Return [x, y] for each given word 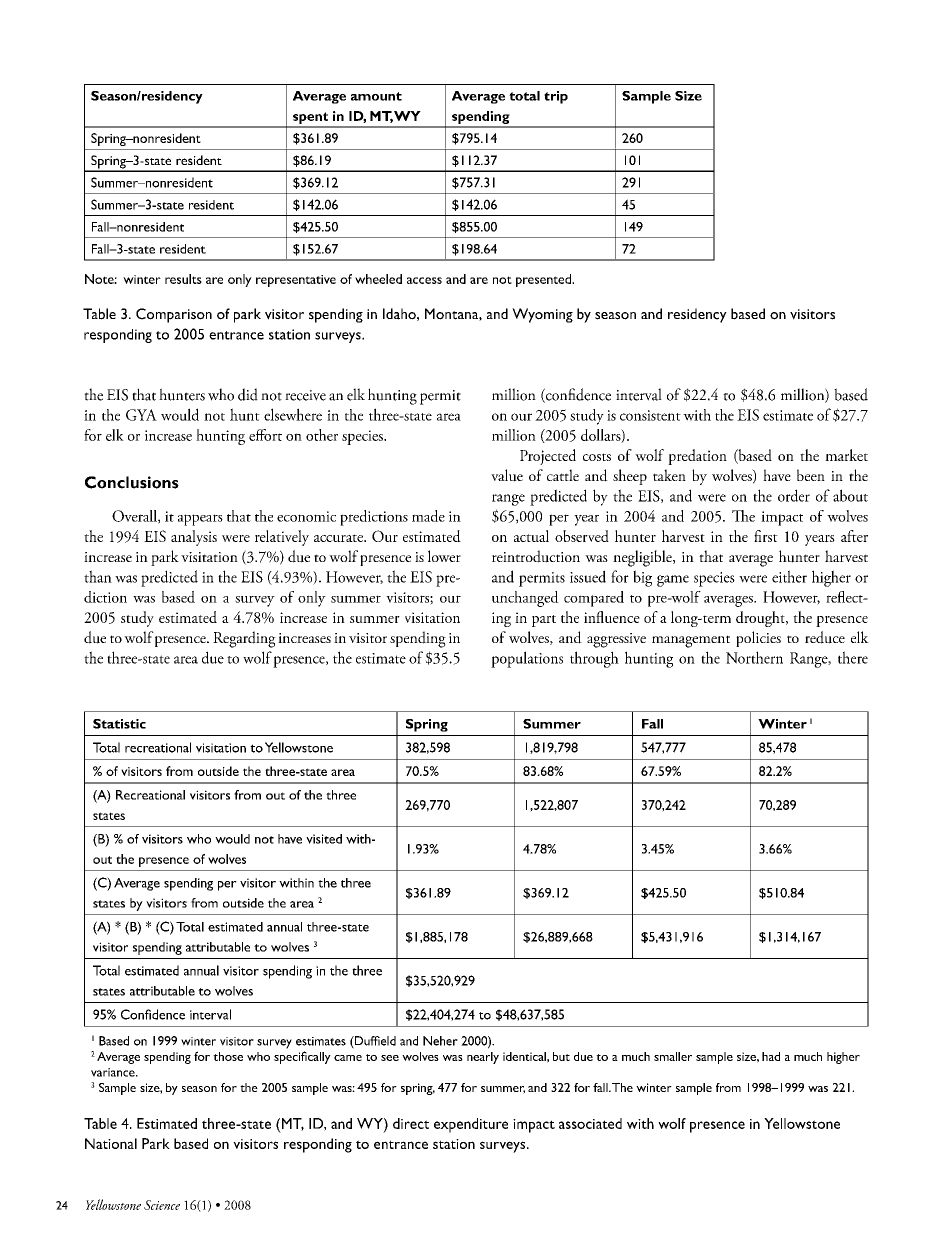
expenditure [471, 1125]
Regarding [244, 639]
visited [324, 839]
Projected [548, 457]
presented [544, 280]
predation [697, 457]
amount [376, 96]
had [771, 1056]
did [248, 394]
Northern [754, 657]
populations [527, 659]
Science [162, 1205]
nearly [483, 1058]
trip [556, 97]
